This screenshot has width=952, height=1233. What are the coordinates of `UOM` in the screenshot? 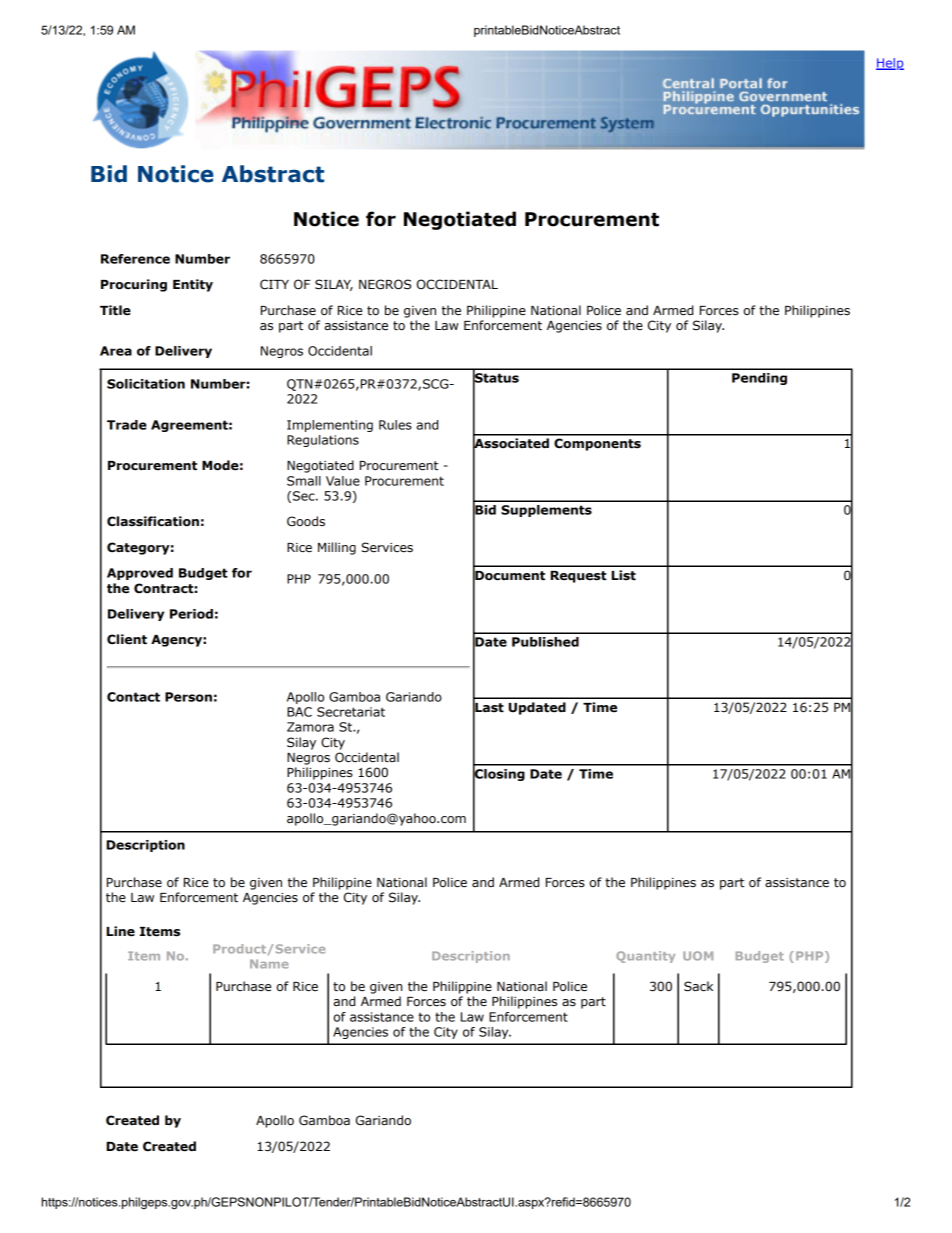 It's located at (698, 956).
